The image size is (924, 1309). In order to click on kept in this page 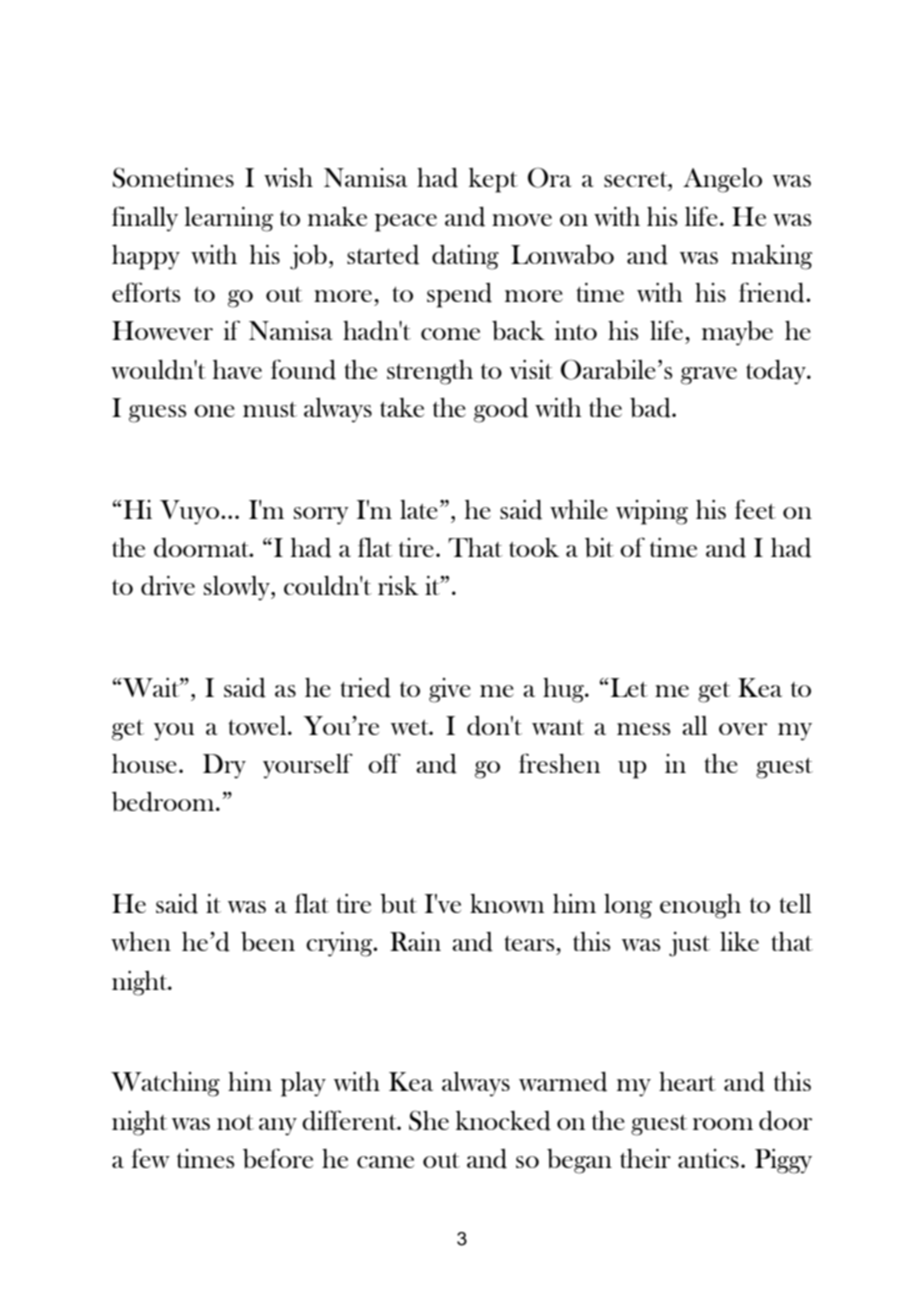, I will do `click(493, 180)`.
